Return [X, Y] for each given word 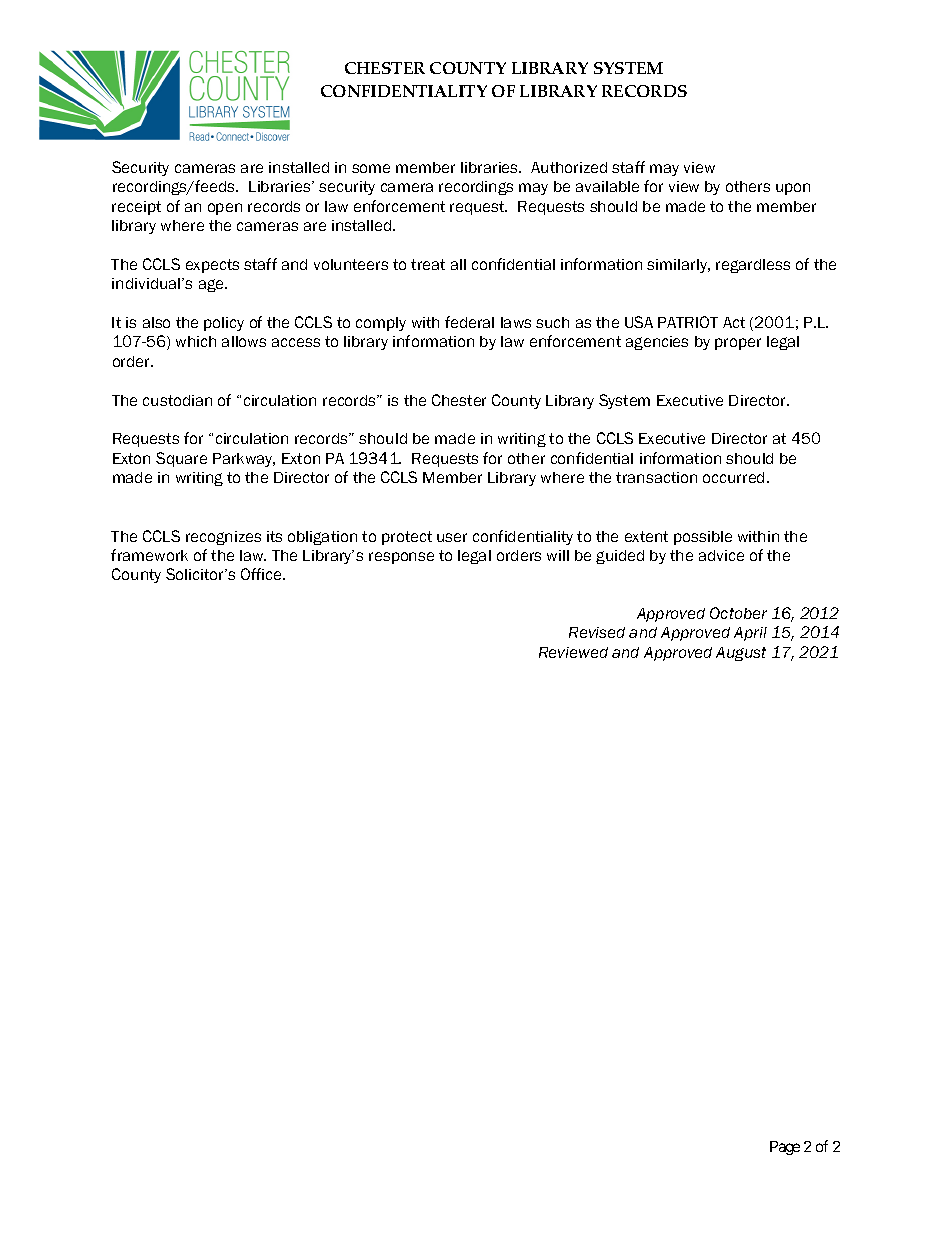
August [741, 654]
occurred [733, 477]
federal [469, 322]
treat [428, 264]
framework [149, 555]
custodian [177, 400]
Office [263, 574]
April [750, 634]
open [225, 209]
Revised [597, 632]
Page [785, 1148]
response [401, 558]
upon [793, 189]
